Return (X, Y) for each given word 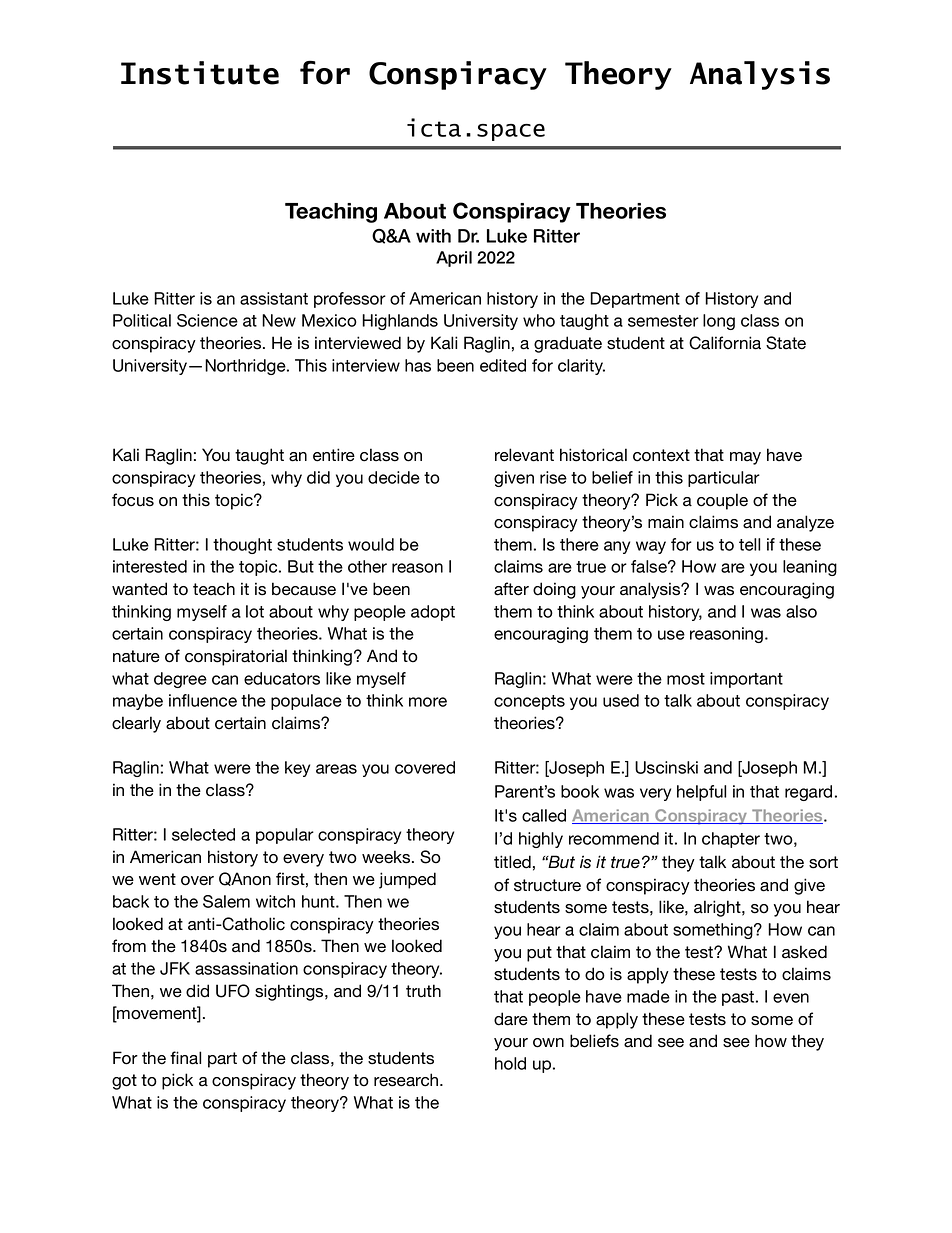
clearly (136, 724)
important (746, 680)
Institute (200, 73)
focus (133, 500)
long (719, 322)
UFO (233, 991)
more (428, 702)
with (433, 236)
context (661, 455)
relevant (524, 455)
